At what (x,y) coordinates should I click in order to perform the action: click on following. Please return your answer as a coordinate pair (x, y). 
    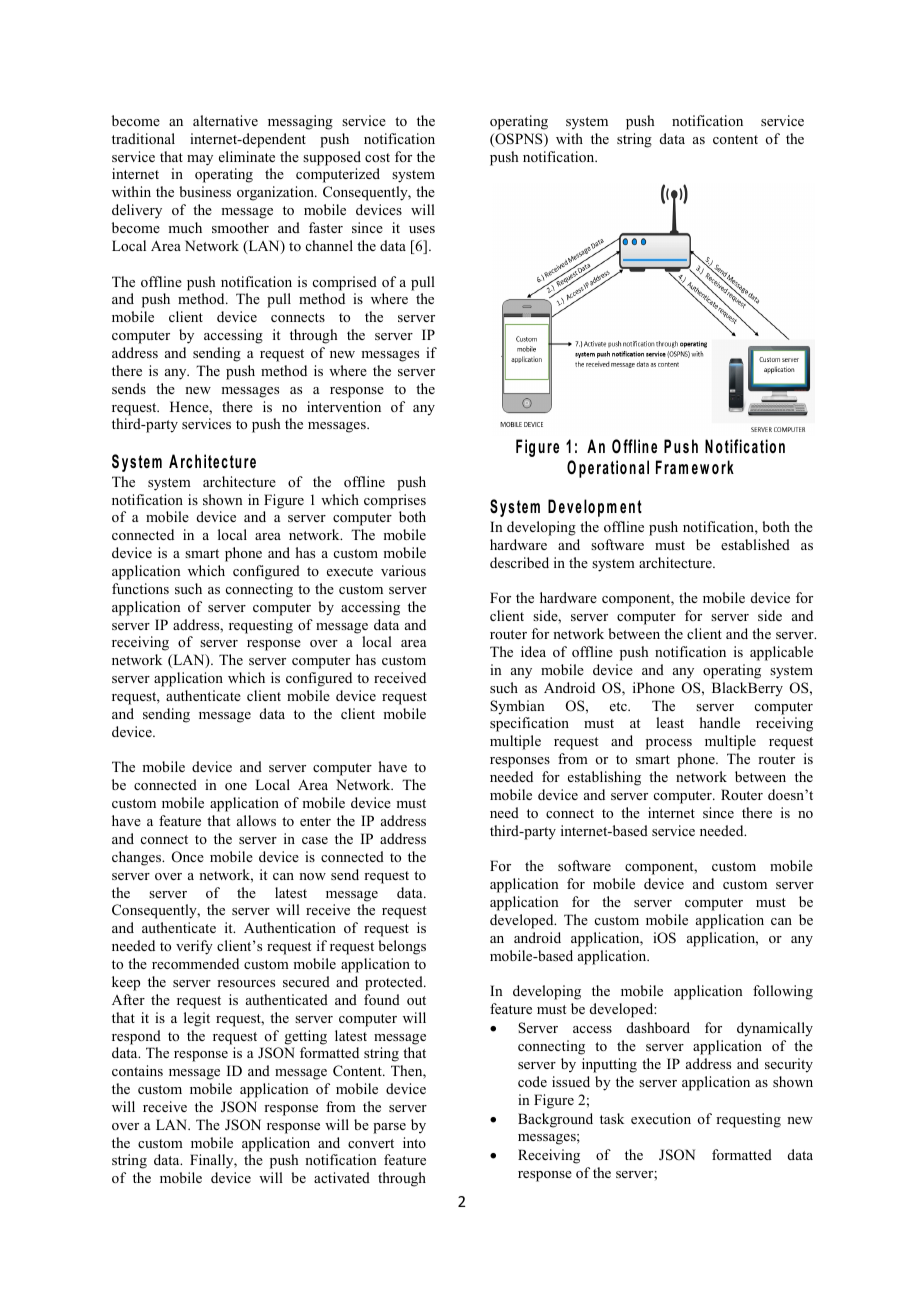
    Looking at the image, I should click on (783, 992).
